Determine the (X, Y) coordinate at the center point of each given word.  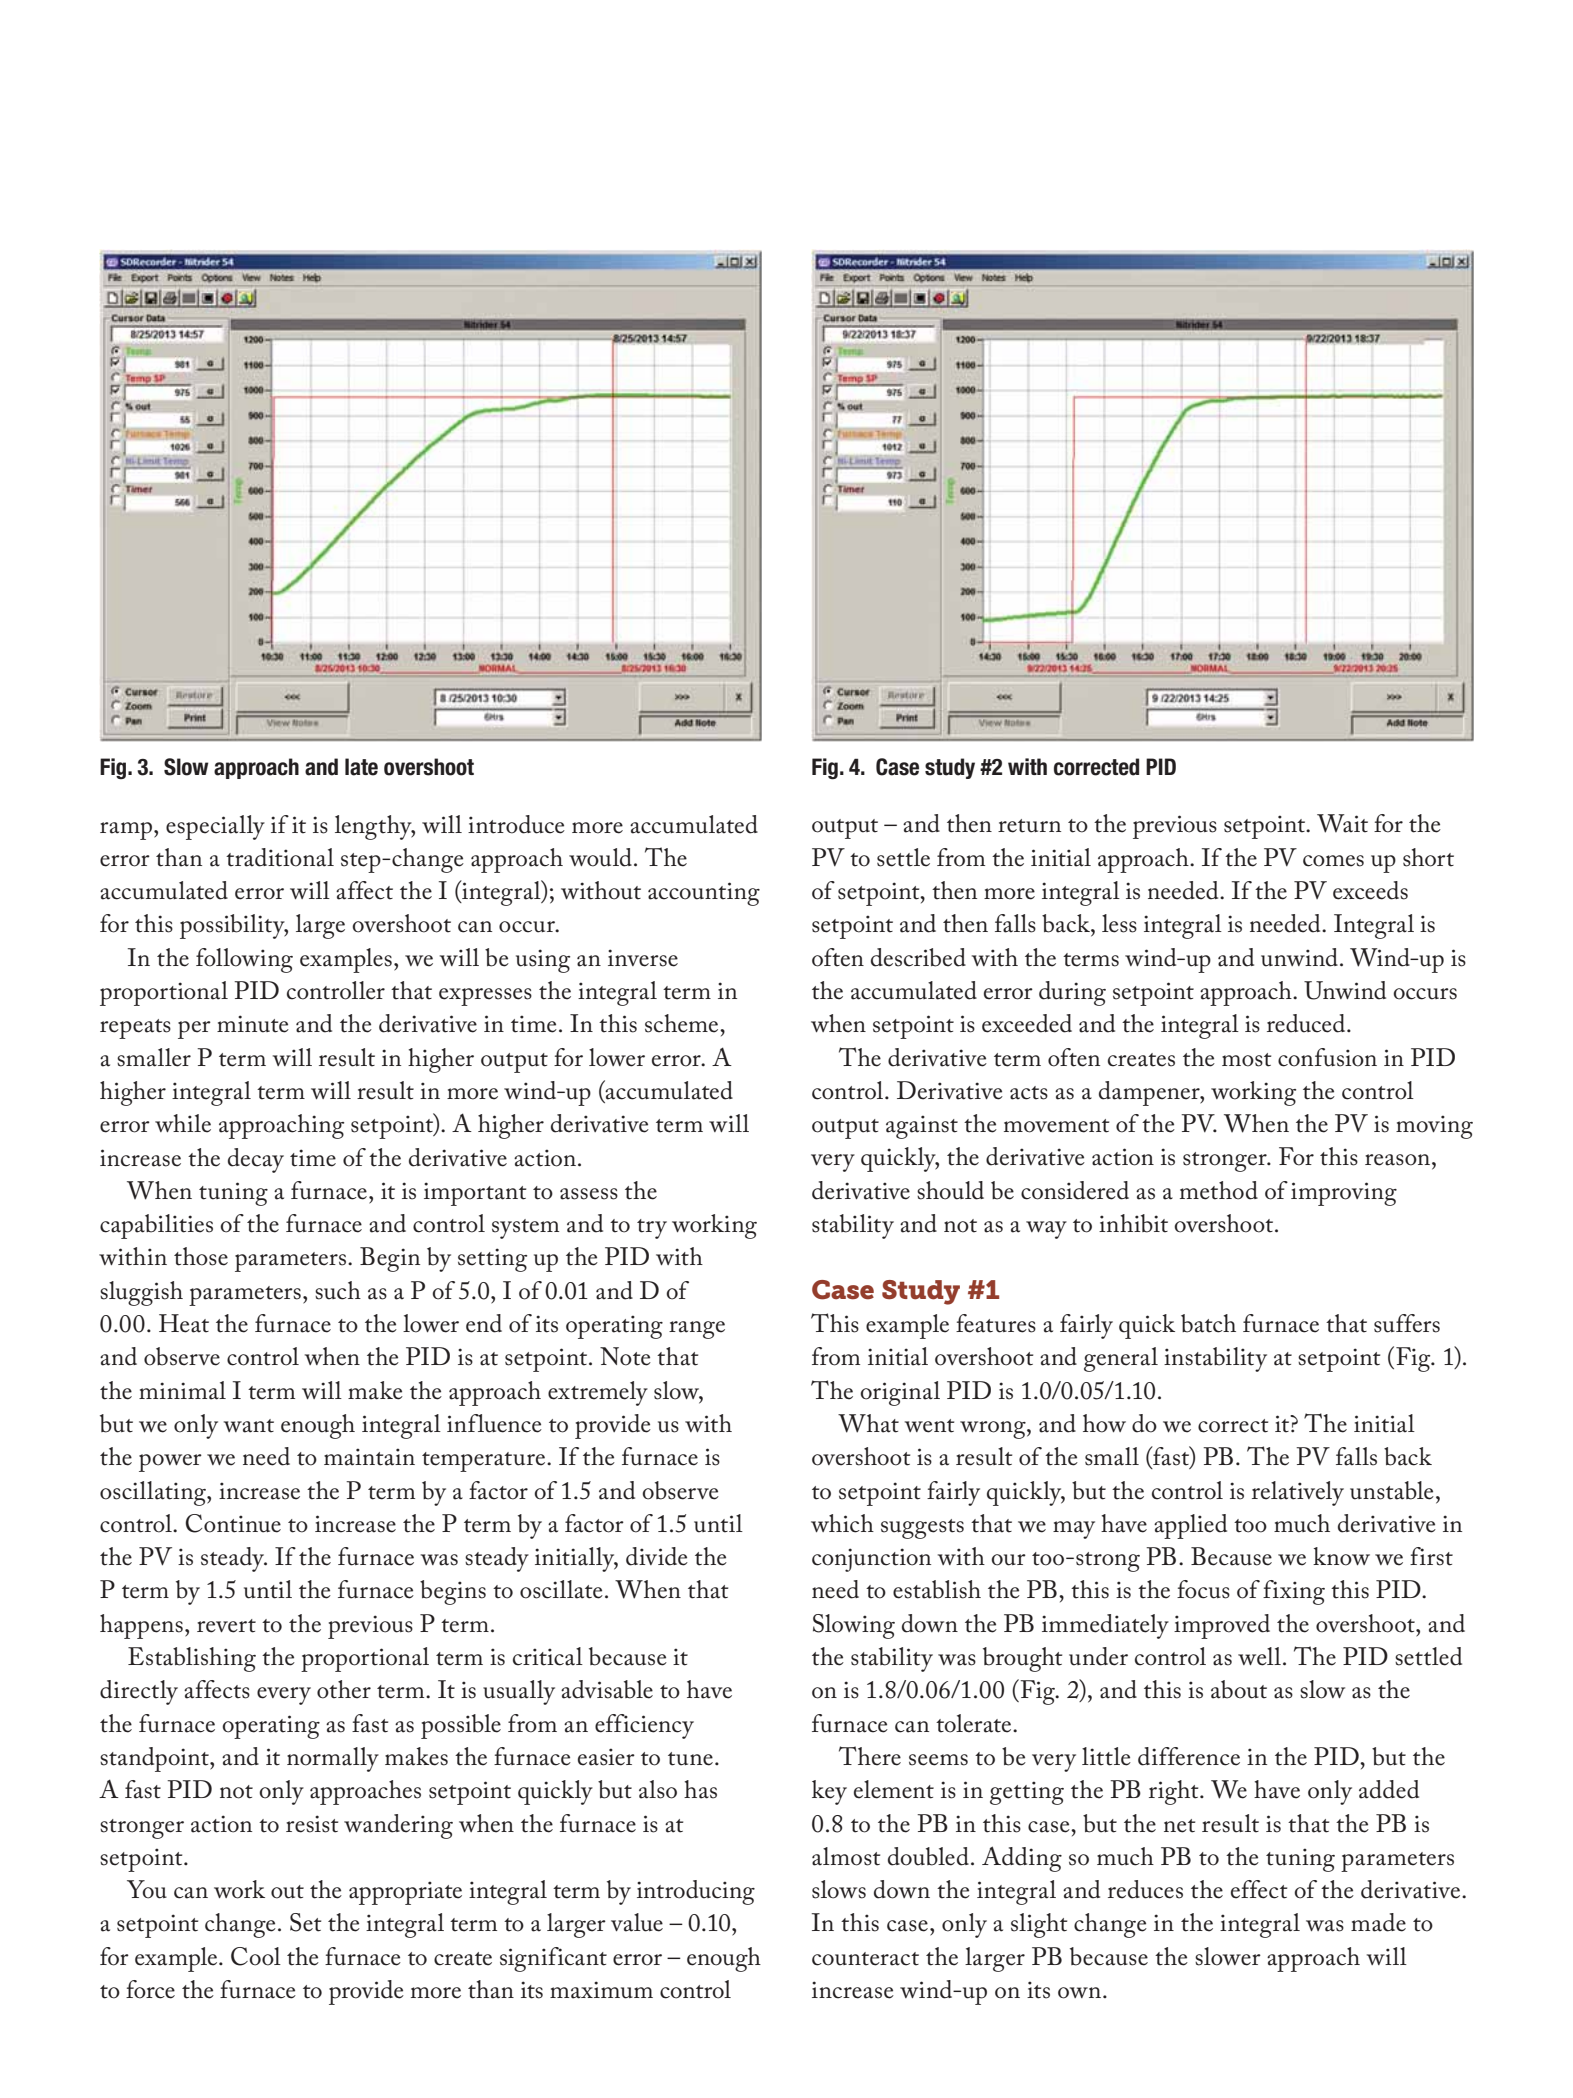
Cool (256, 1956)
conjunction (871, 1560)
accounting (704, 894)
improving (1344, 1194)
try (652, 1229)
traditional (280, 857)
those (201, 1256)
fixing (1294, 1592)
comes (1333, 861)
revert (226, 1626)
